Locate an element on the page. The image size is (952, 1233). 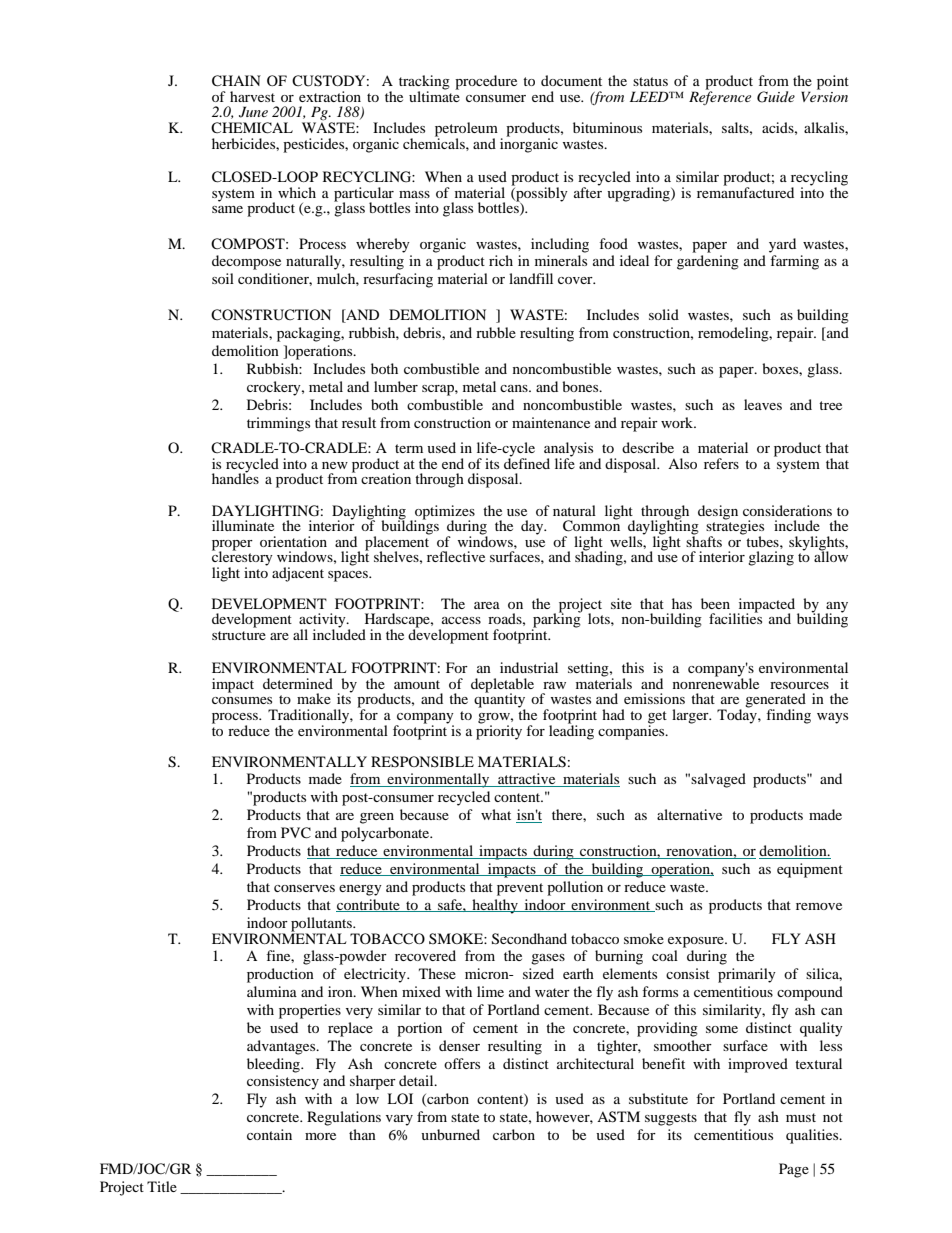
Guide is located at coordinates (776, 97).
